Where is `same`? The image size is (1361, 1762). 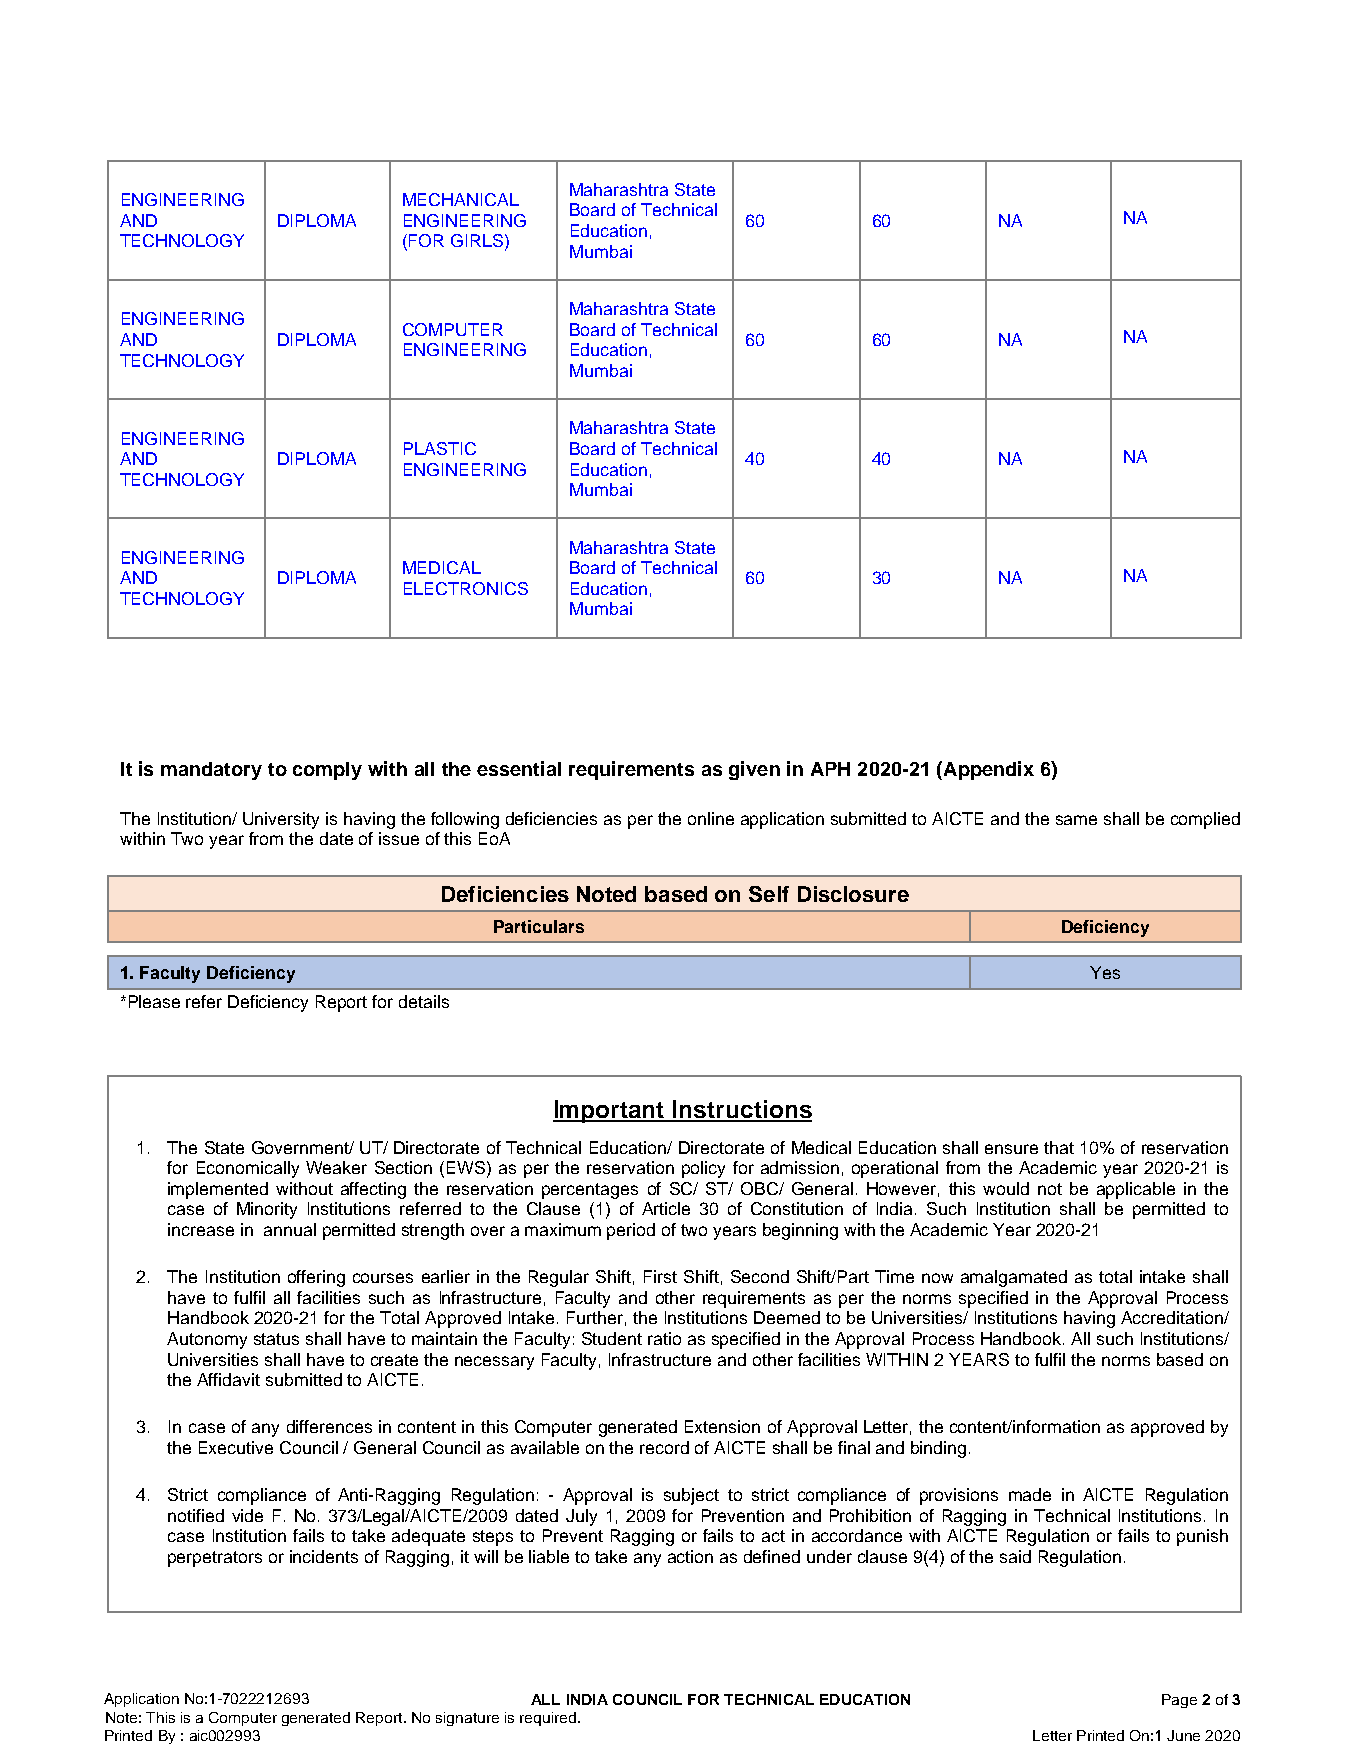 same is located at coordinates (1076, 820).
